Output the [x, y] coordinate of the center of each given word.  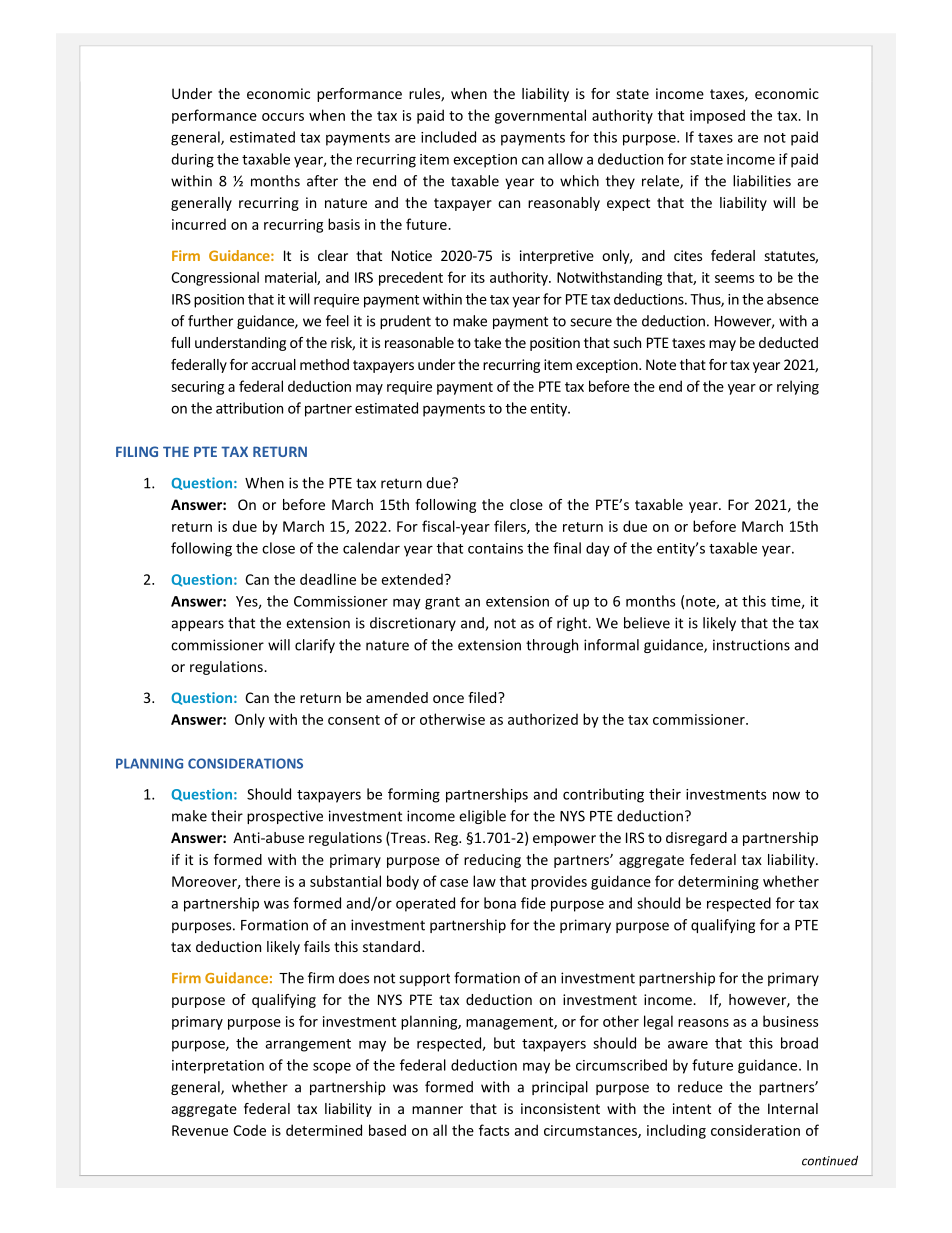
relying [798, 387]
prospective [285, 817]
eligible [482, 817]
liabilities [762, 181]
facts [494, 1130]
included [448, 137]
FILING [137, 451]
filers [511, 527]
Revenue [200, 1130]
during [192, 160]
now [786, 795]
